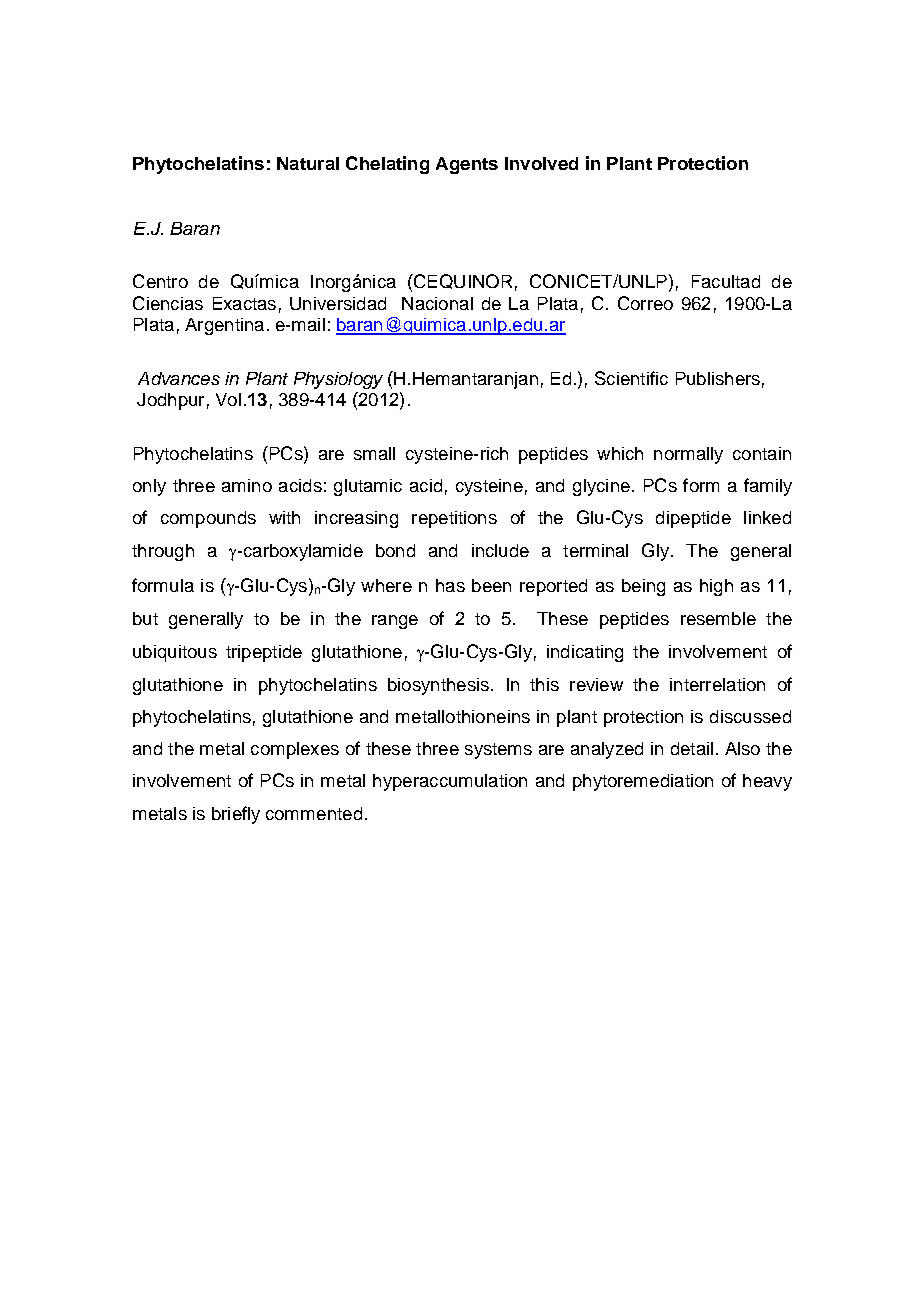 This image has height=1308, width=924. Describe the element at coordinates (247, 485) in the image. I see `amino` at that location.
